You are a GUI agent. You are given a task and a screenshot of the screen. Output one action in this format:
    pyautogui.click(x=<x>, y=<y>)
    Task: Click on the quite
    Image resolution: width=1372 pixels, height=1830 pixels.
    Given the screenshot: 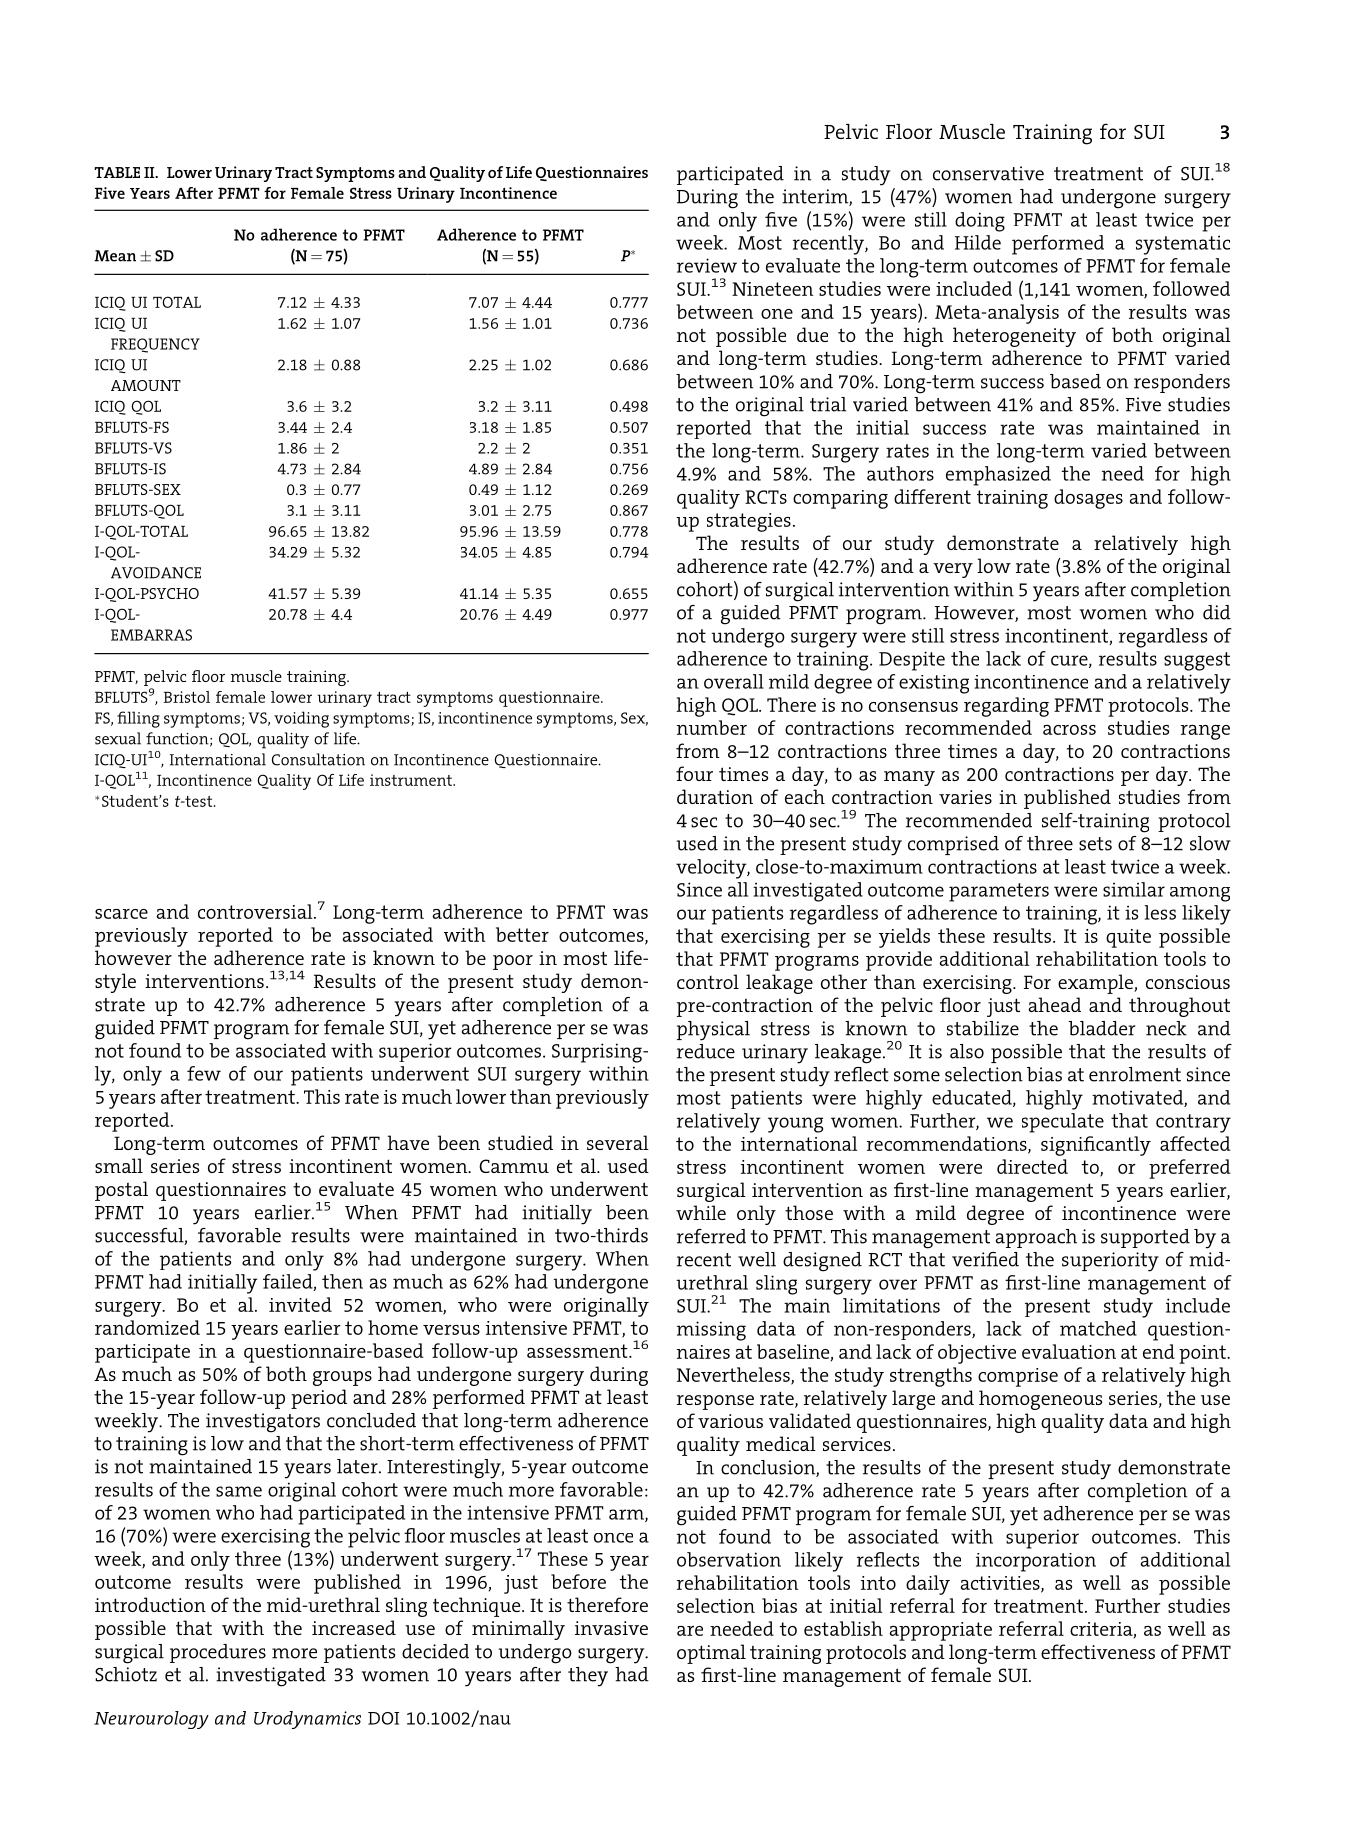 What is the action you would take?
    pyautogui.click(x=1128, y=938)
